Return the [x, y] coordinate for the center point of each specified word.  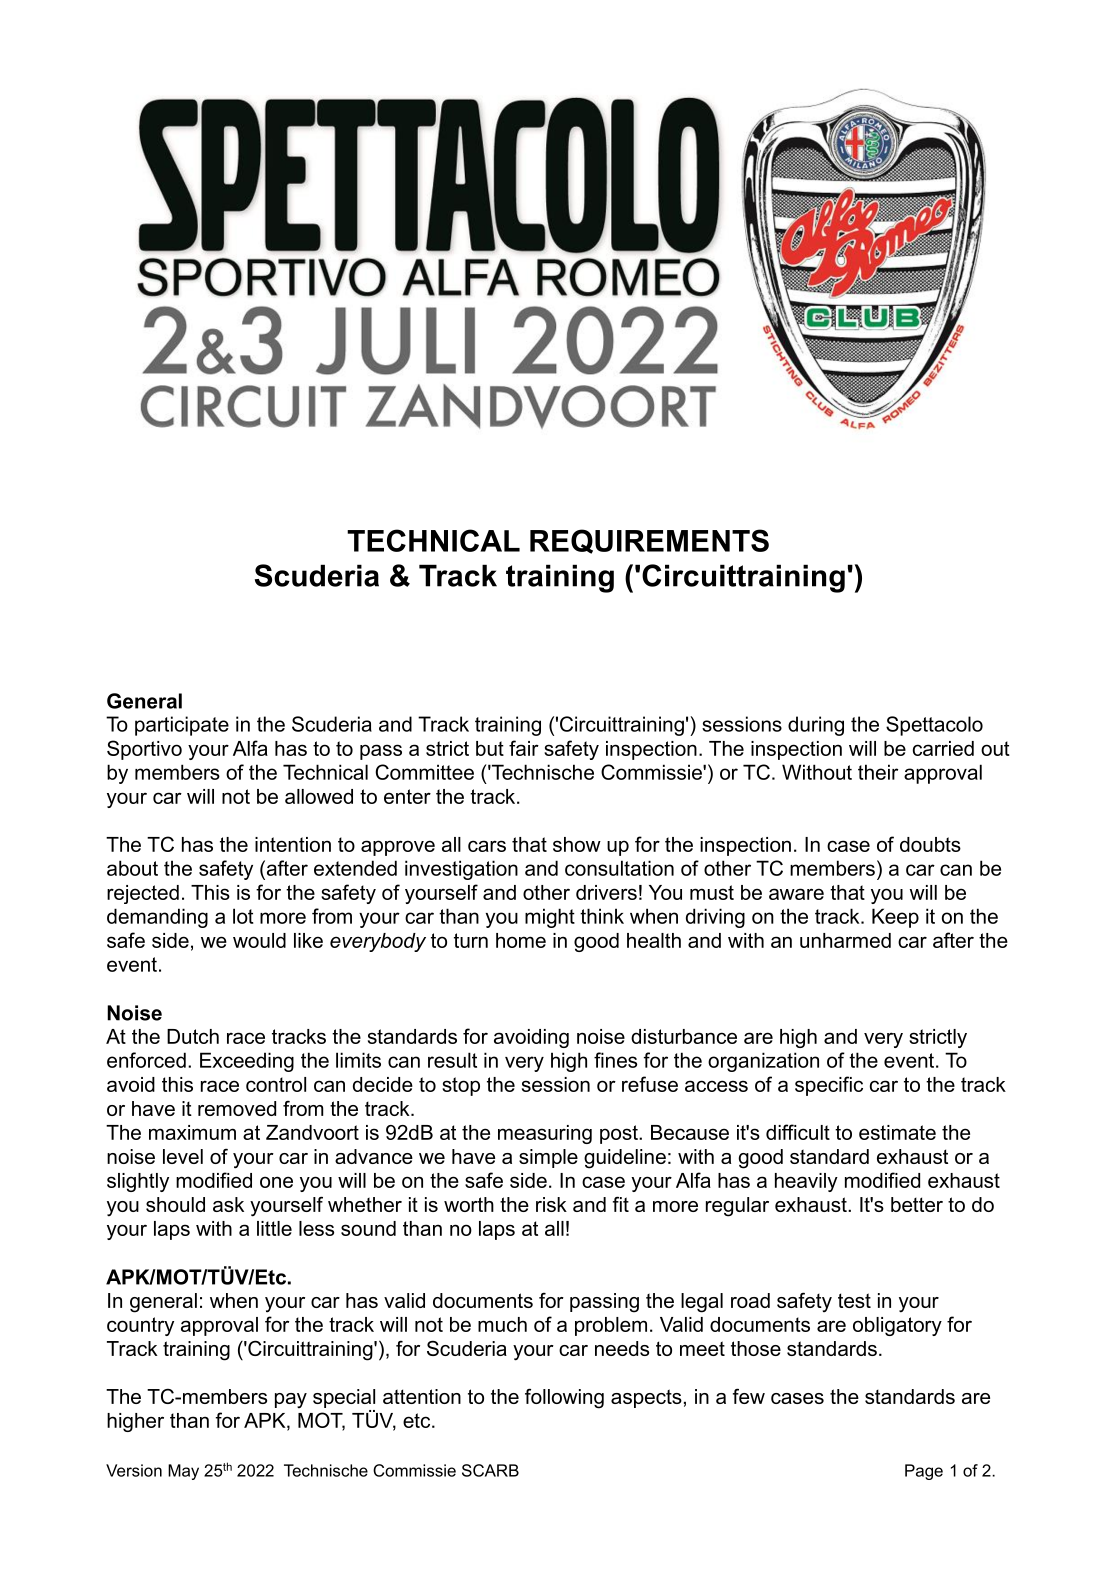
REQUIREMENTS [649, 541]
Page [924, 1472]
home [521, 940]
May [183, 1472]
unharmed [845, 940]
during [816, 726]
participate [182, 726]
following [564, 1398]
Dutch [193, 1036]
